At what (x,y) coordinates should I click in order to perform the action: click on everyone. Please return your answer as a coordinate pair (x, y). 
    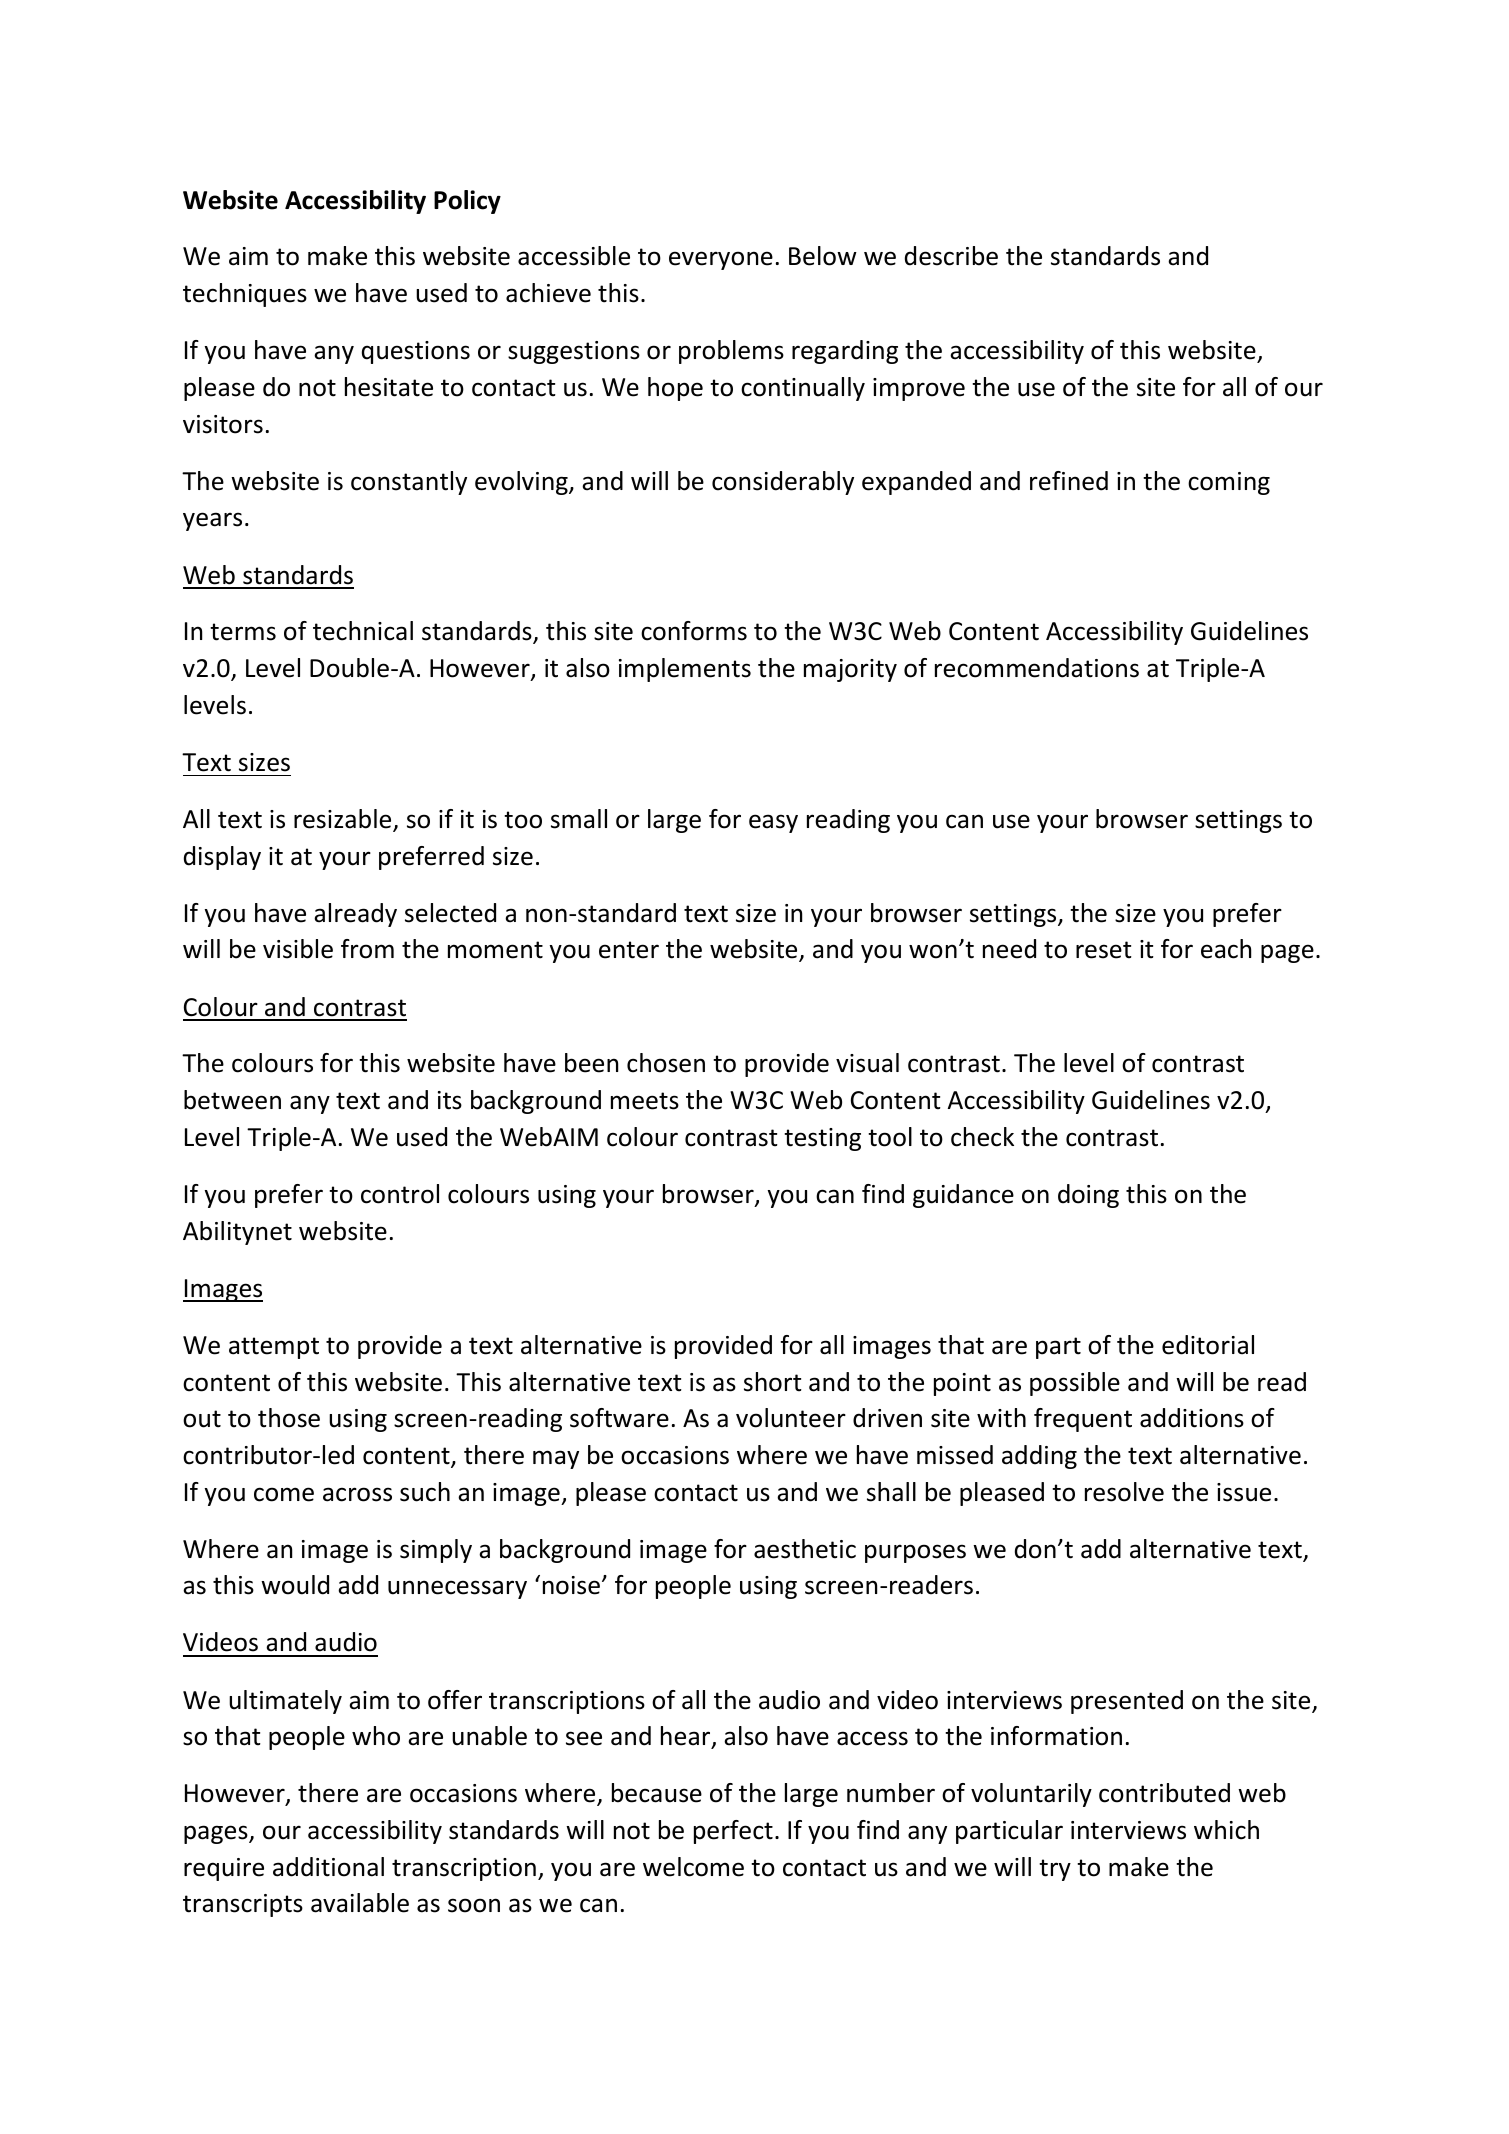
    Looking at the image, I should click on (721, 260).
